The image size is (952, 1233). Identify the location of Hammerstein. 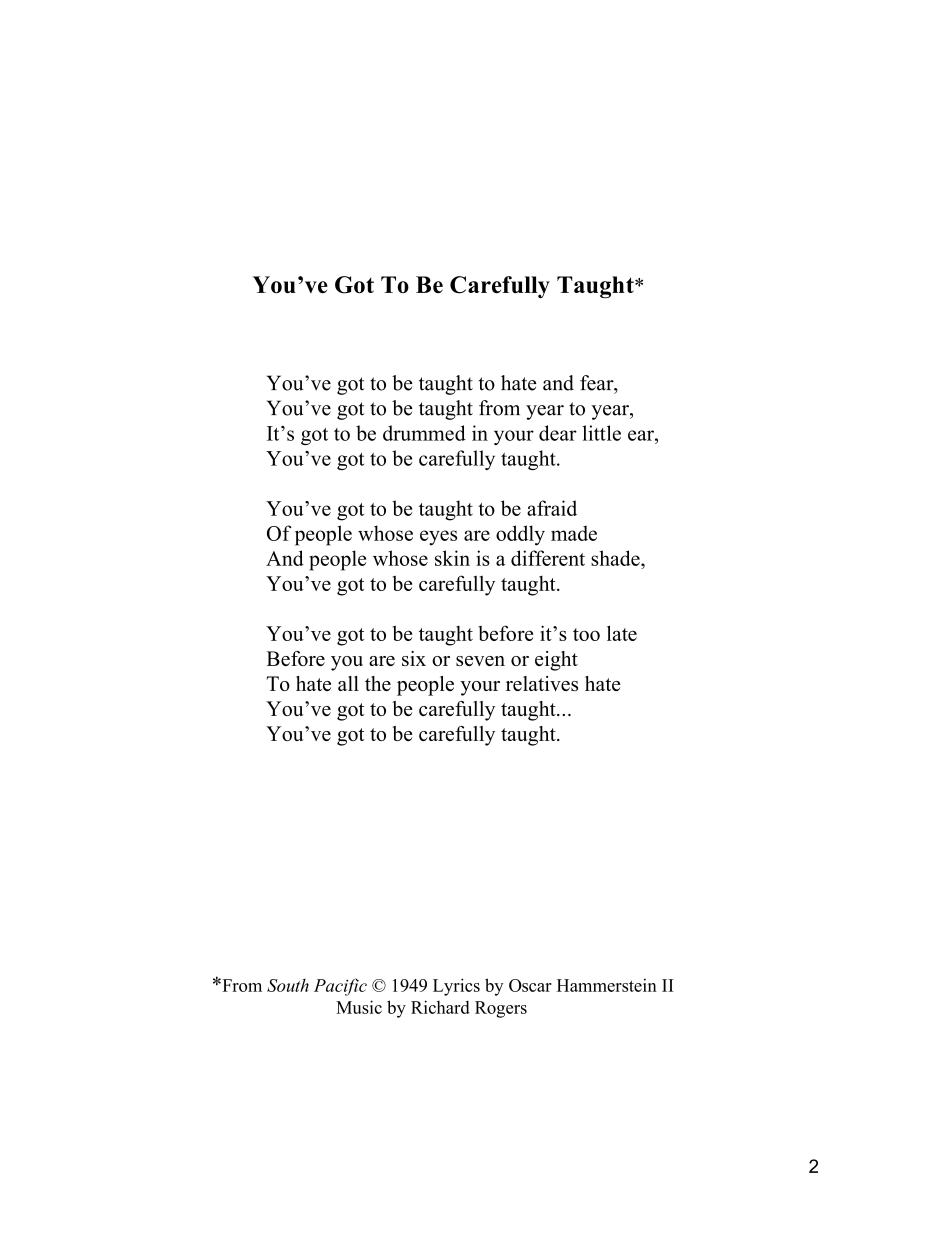
(607, 985).
